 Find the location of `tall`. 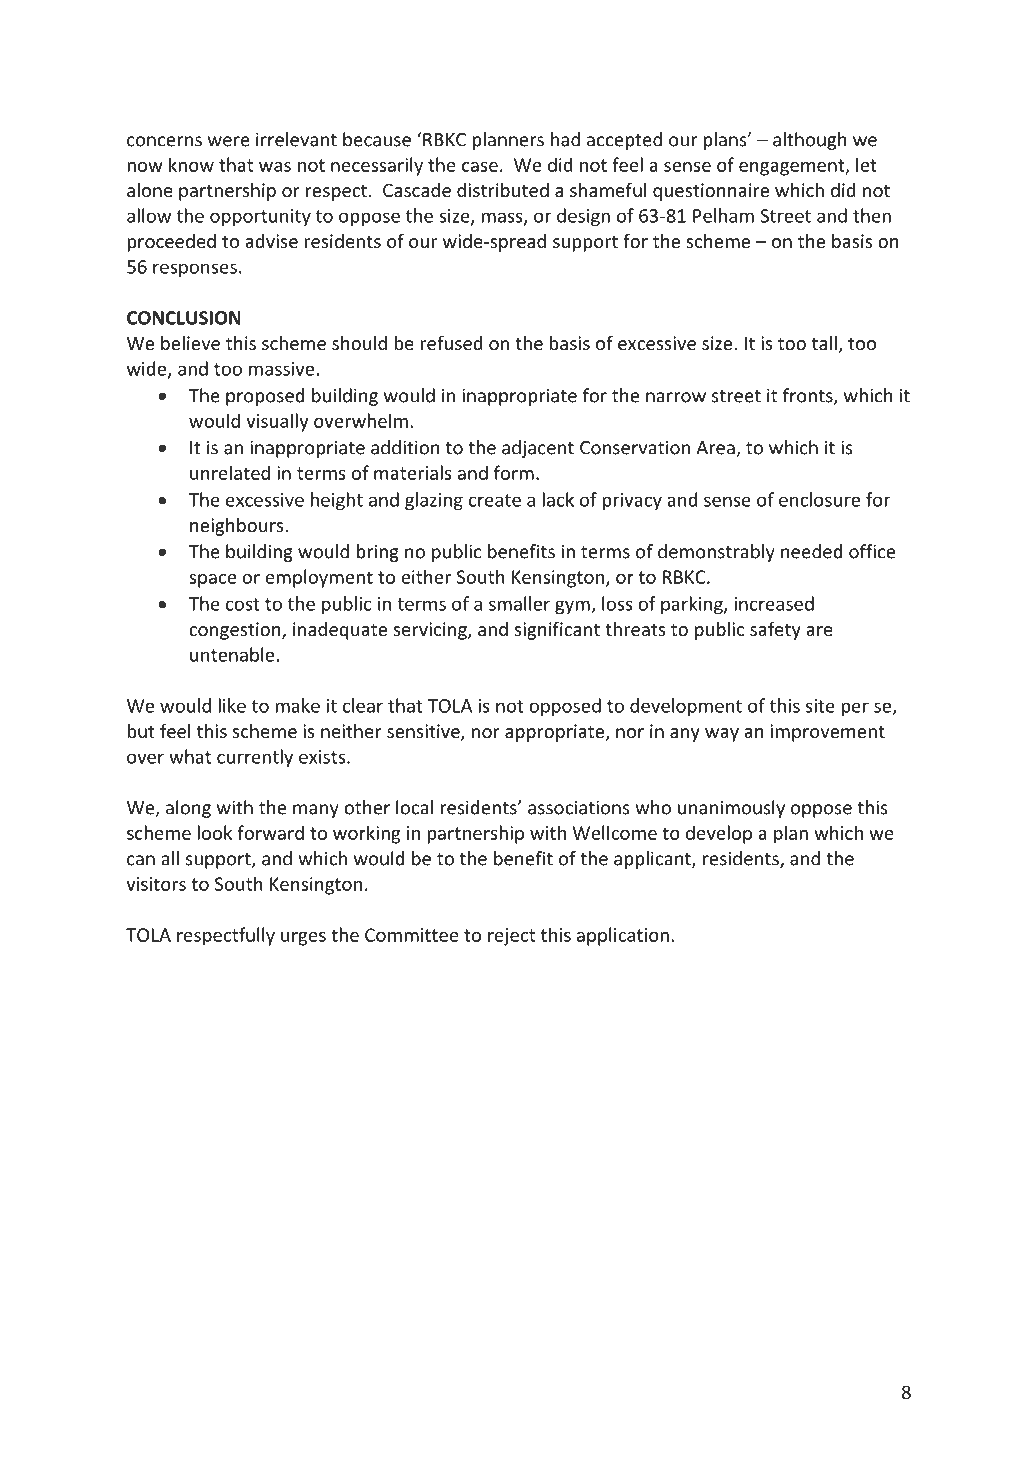

tall is located at coordinates (824, 343).
